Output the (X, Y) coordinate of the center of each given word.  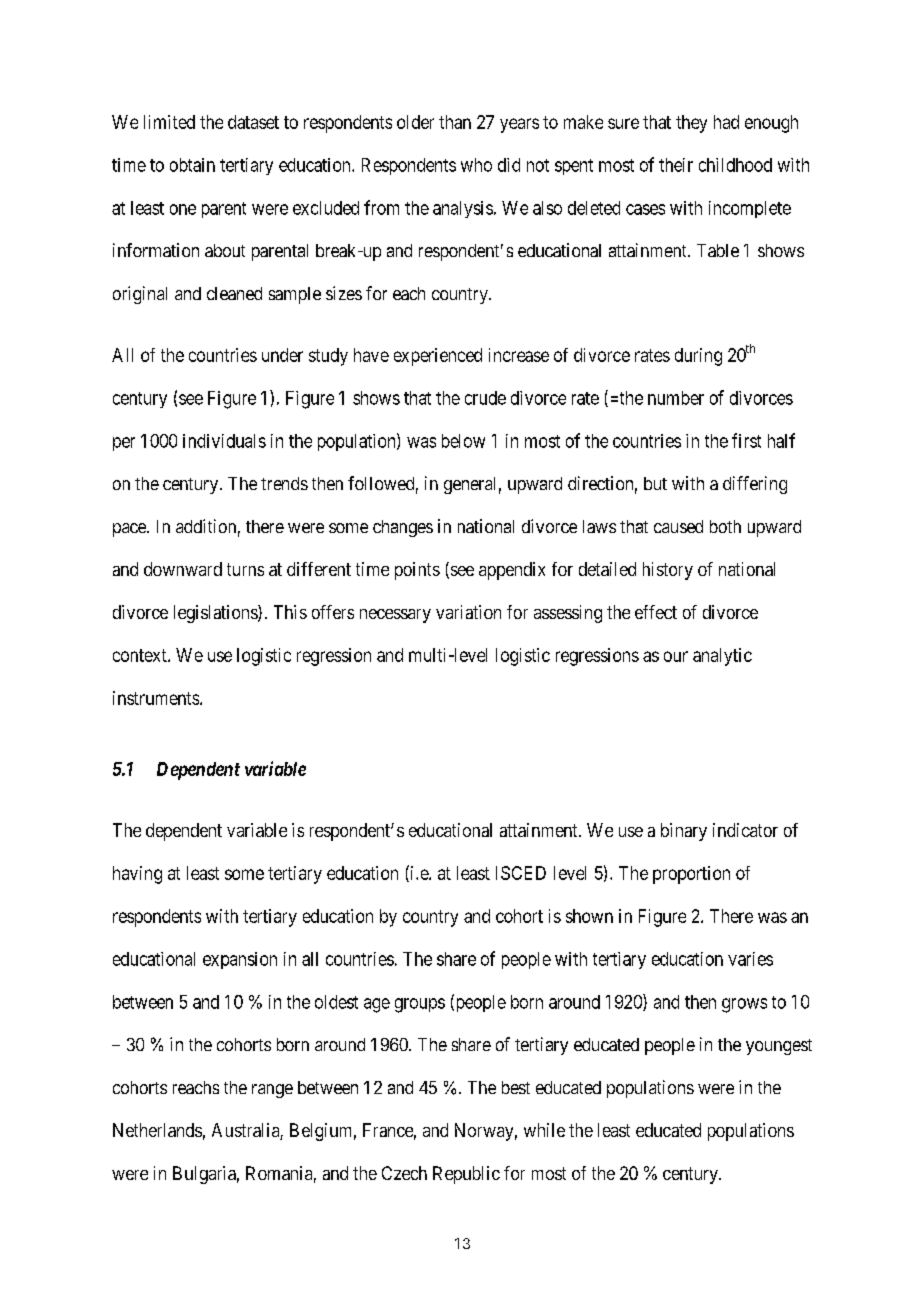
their (676, 165)
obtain (192, 165)
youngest (779, 1047)
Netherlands (157, 1130)
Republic (466, 1175)
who (476, 165)
